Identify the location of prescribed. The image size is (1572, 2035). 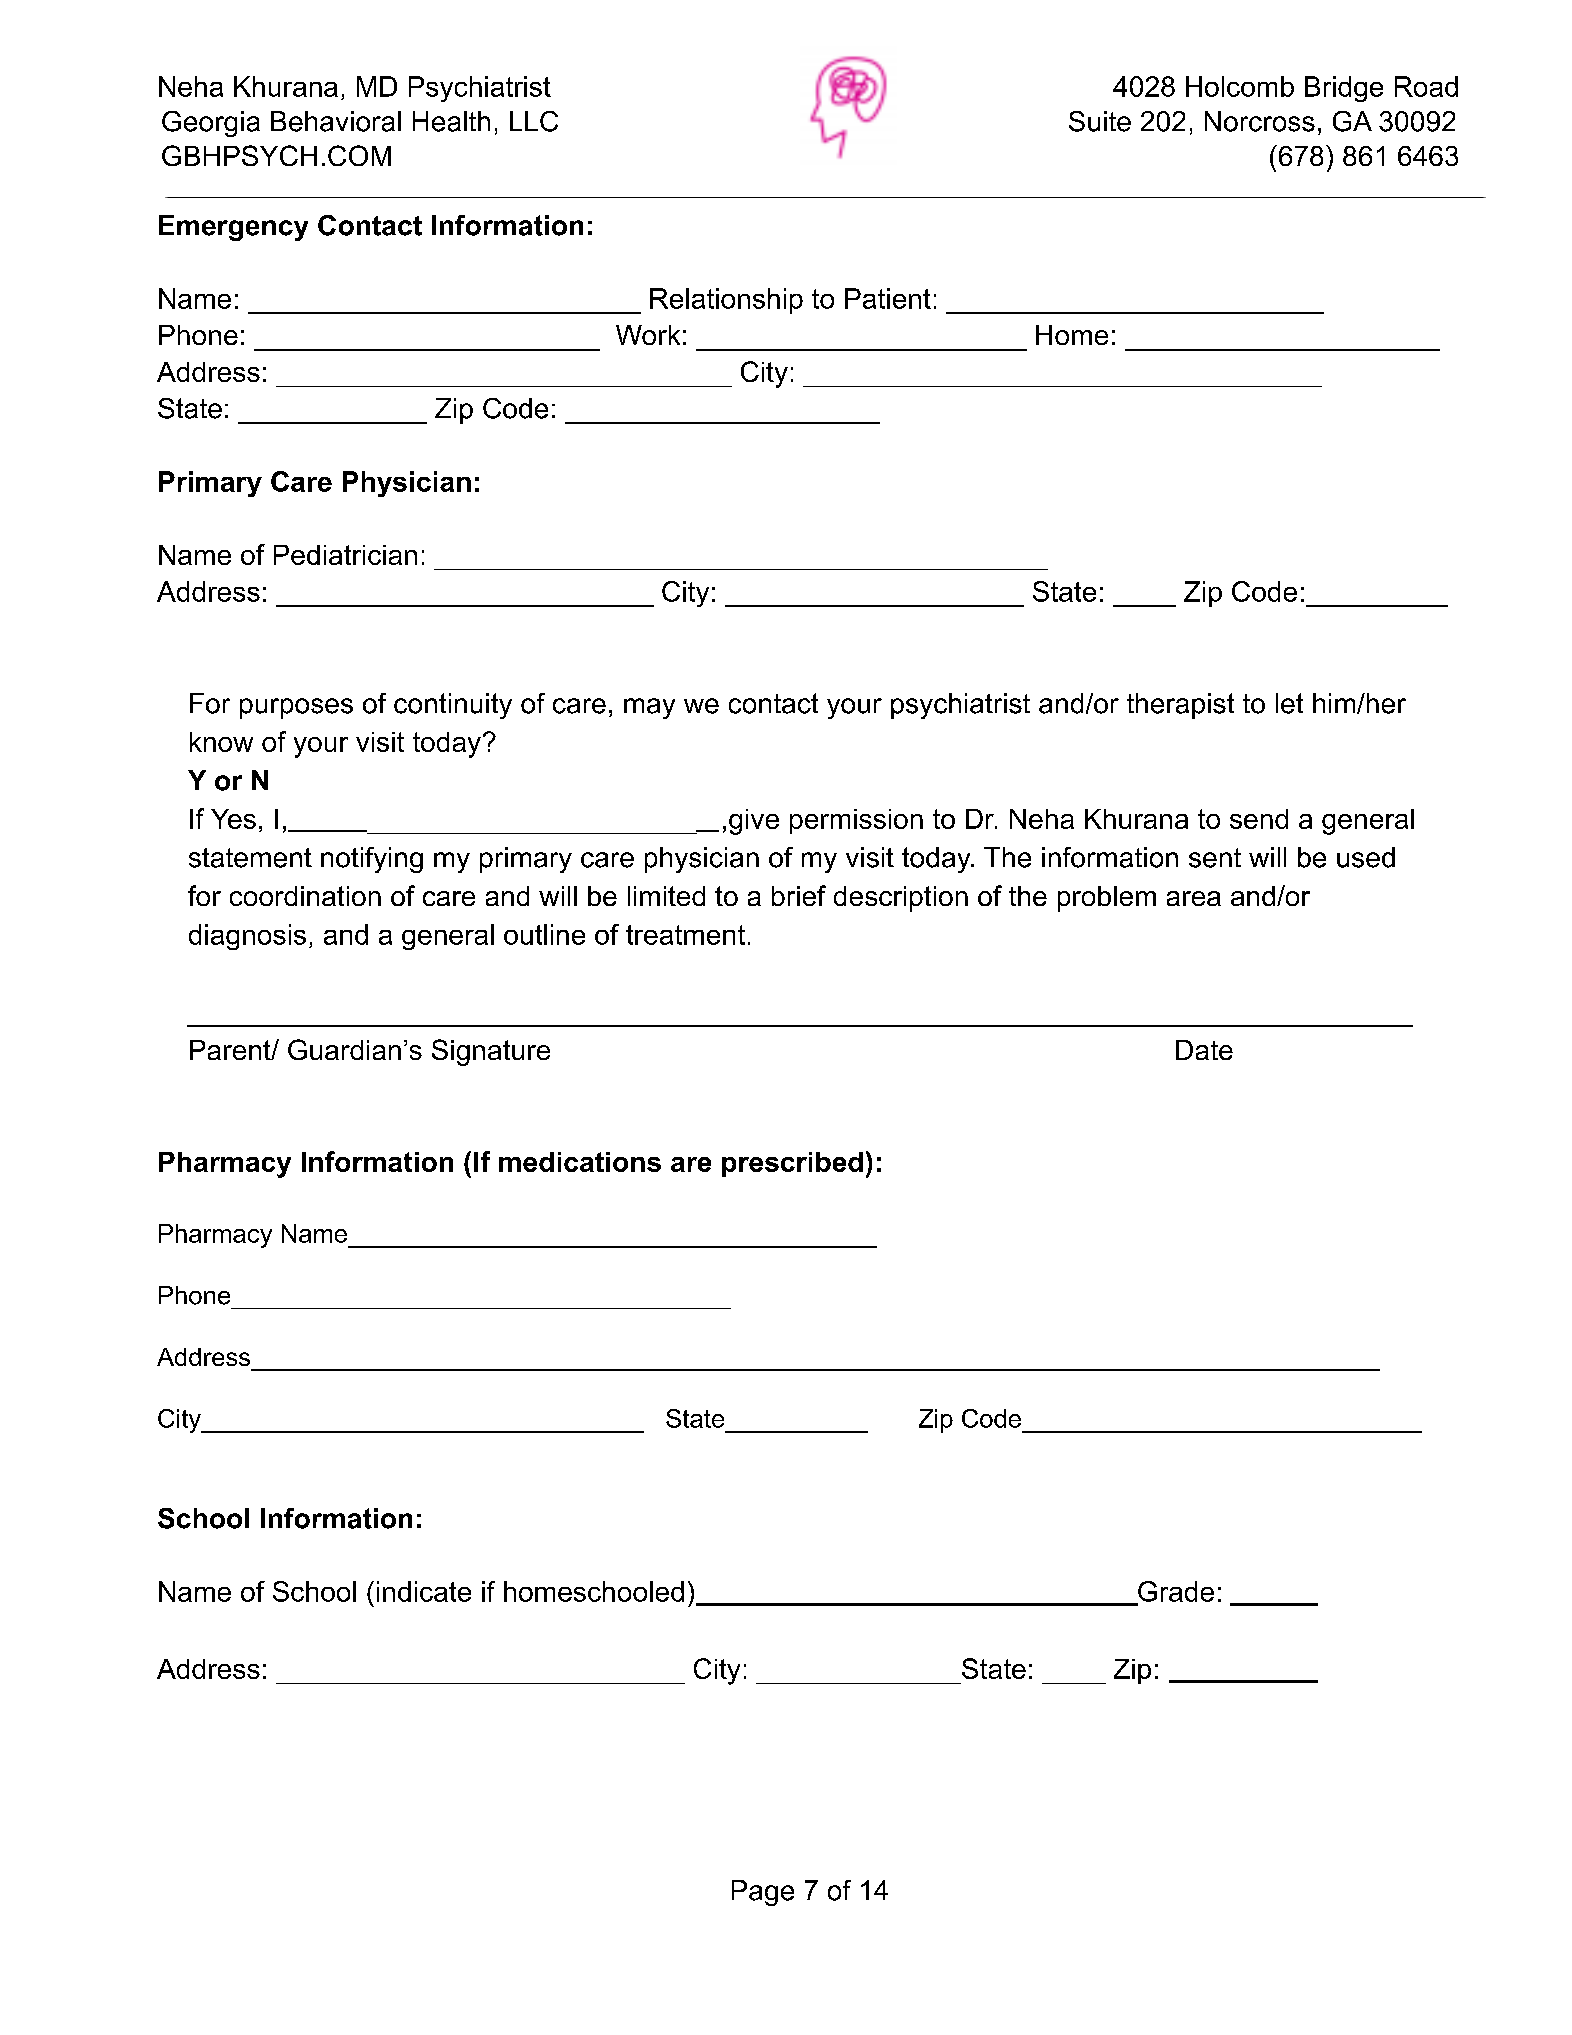
(792, 1164).
